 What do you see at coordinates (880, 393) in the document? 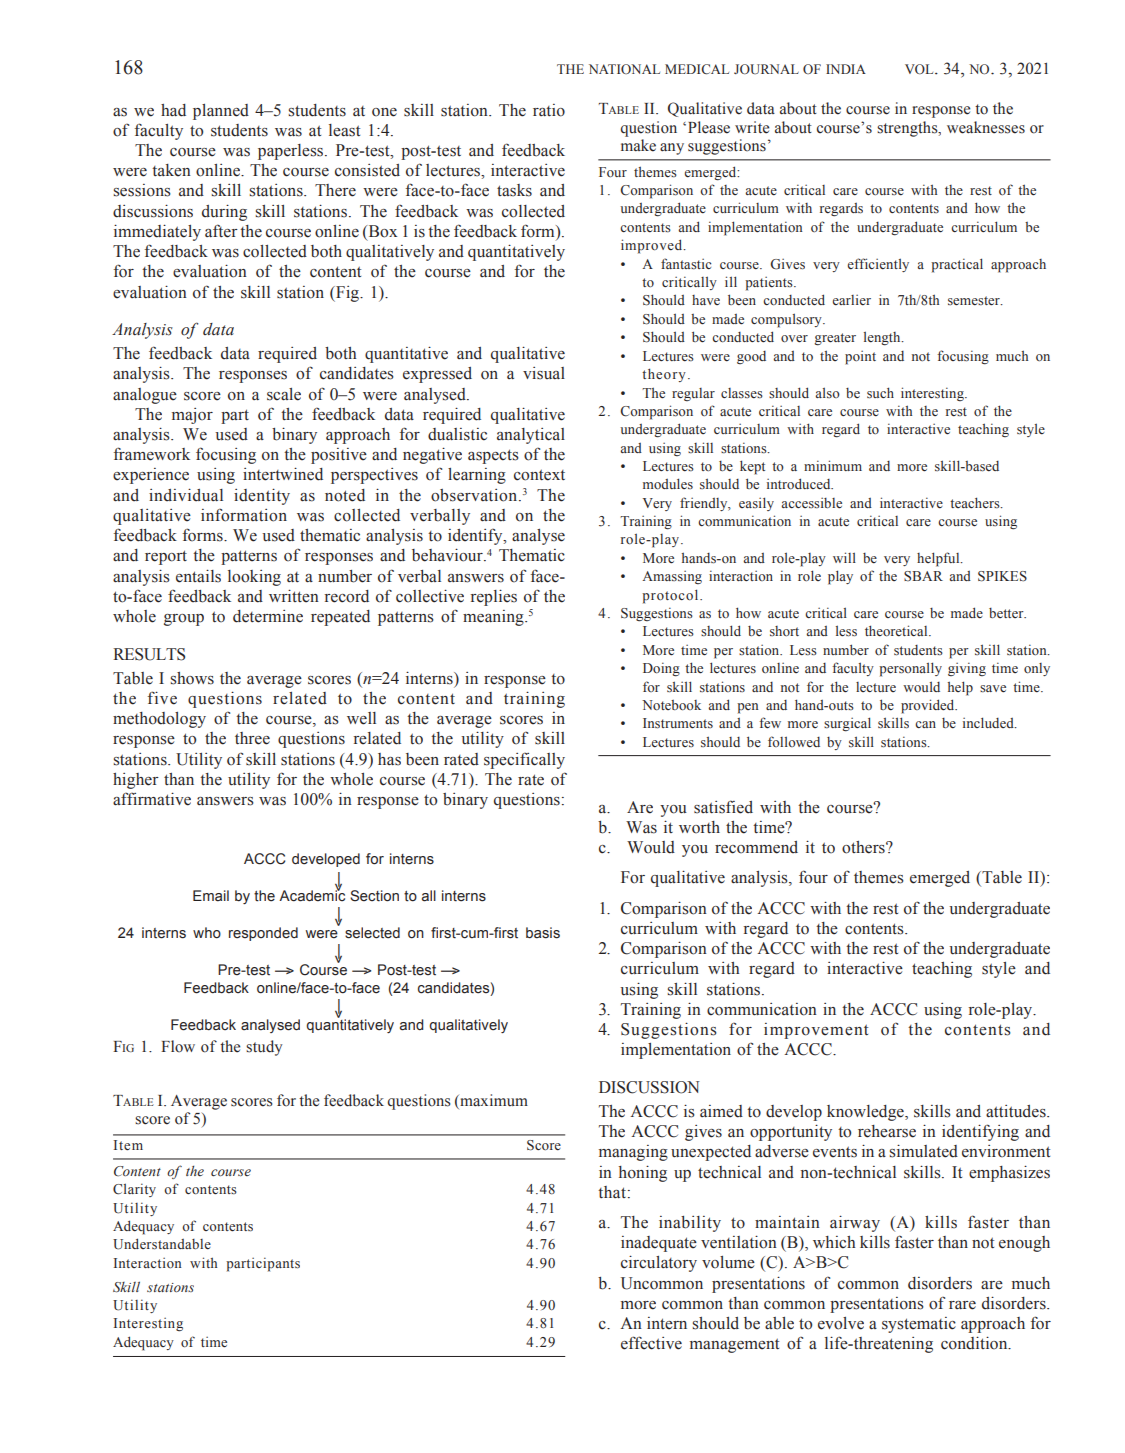
I see `such` at bounding box center [880, 393].
